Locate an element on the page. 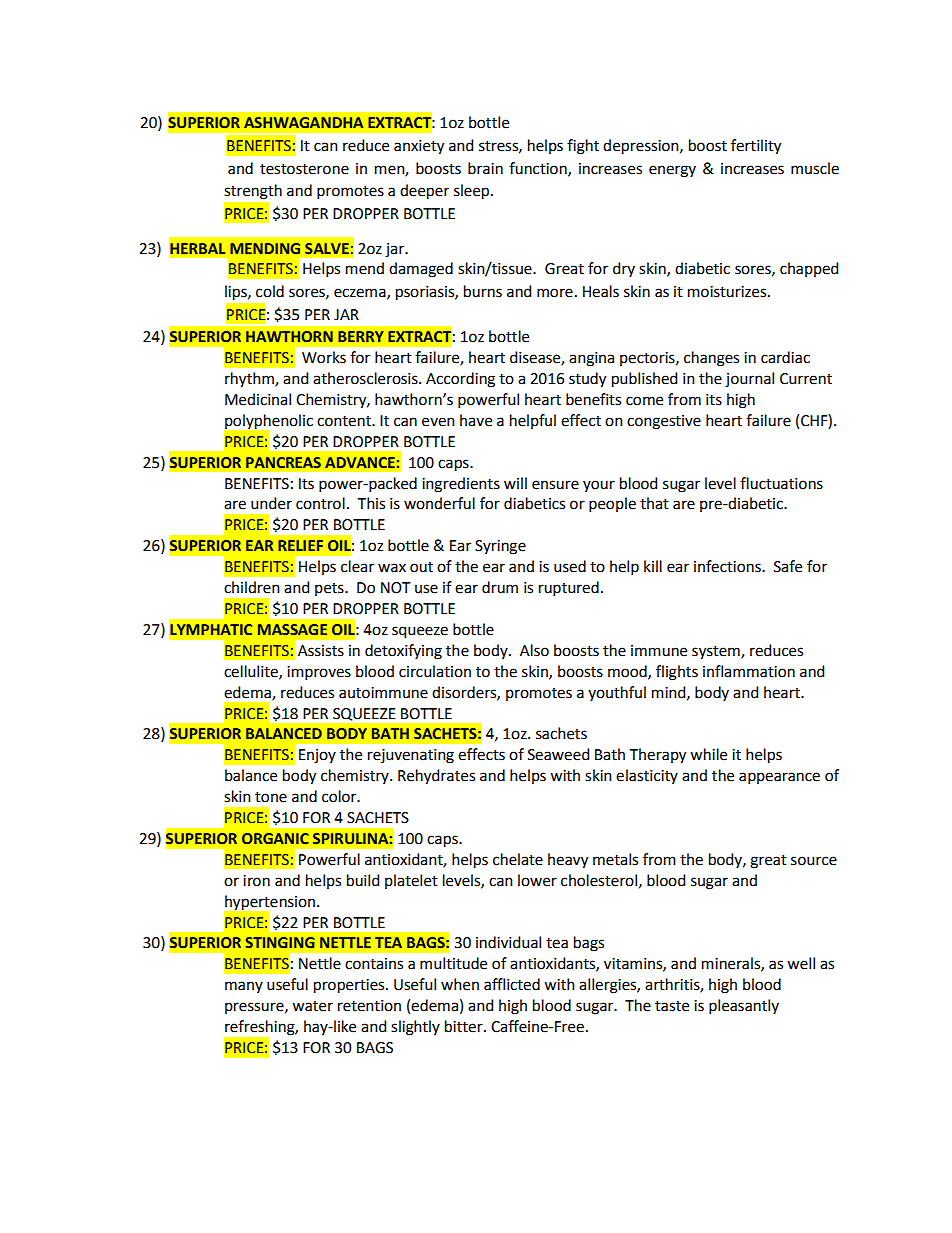  Seaweed is located at coordinates (558, 754).
